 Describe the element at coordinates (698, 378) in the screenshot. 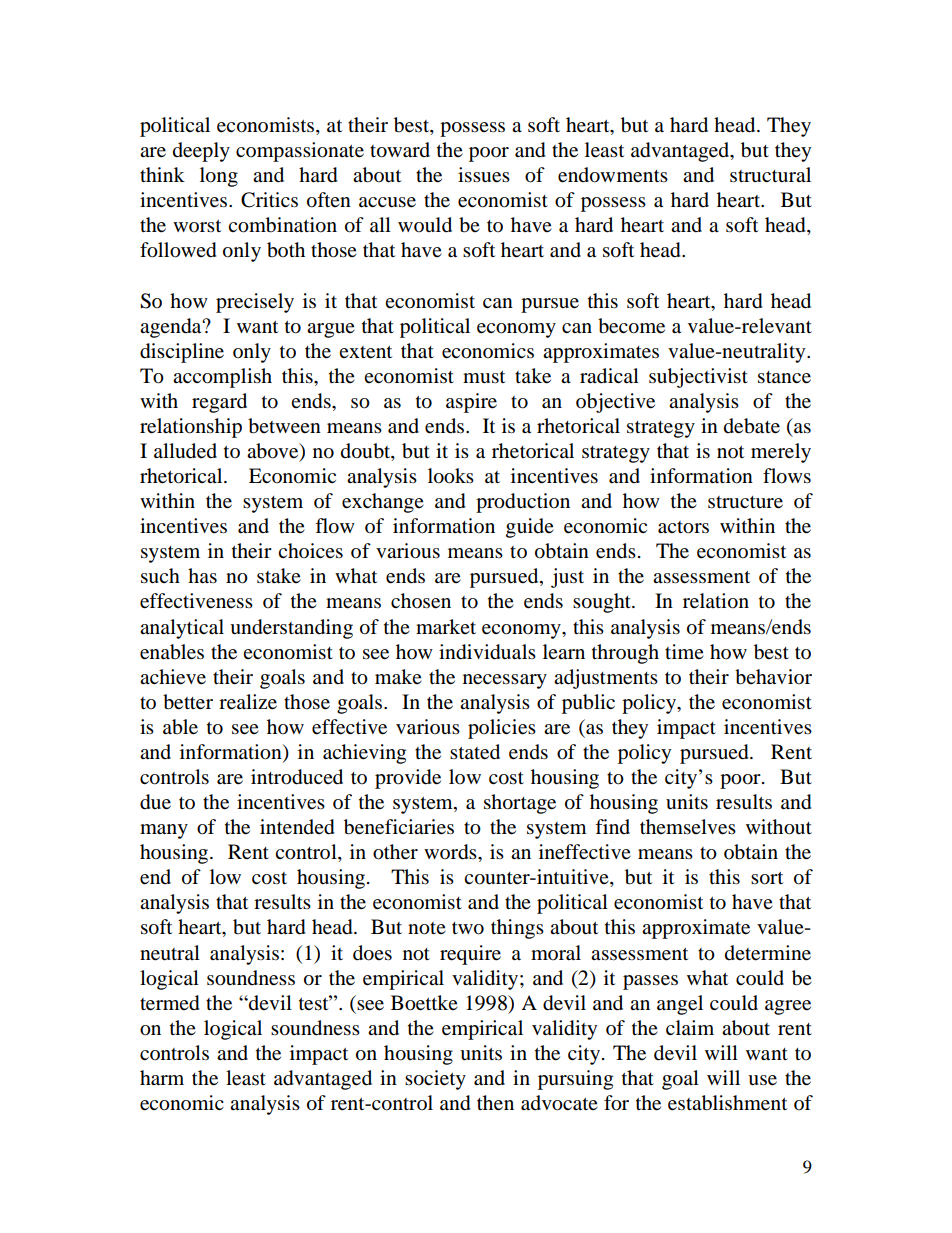

I see `subjectivist` at that location.
